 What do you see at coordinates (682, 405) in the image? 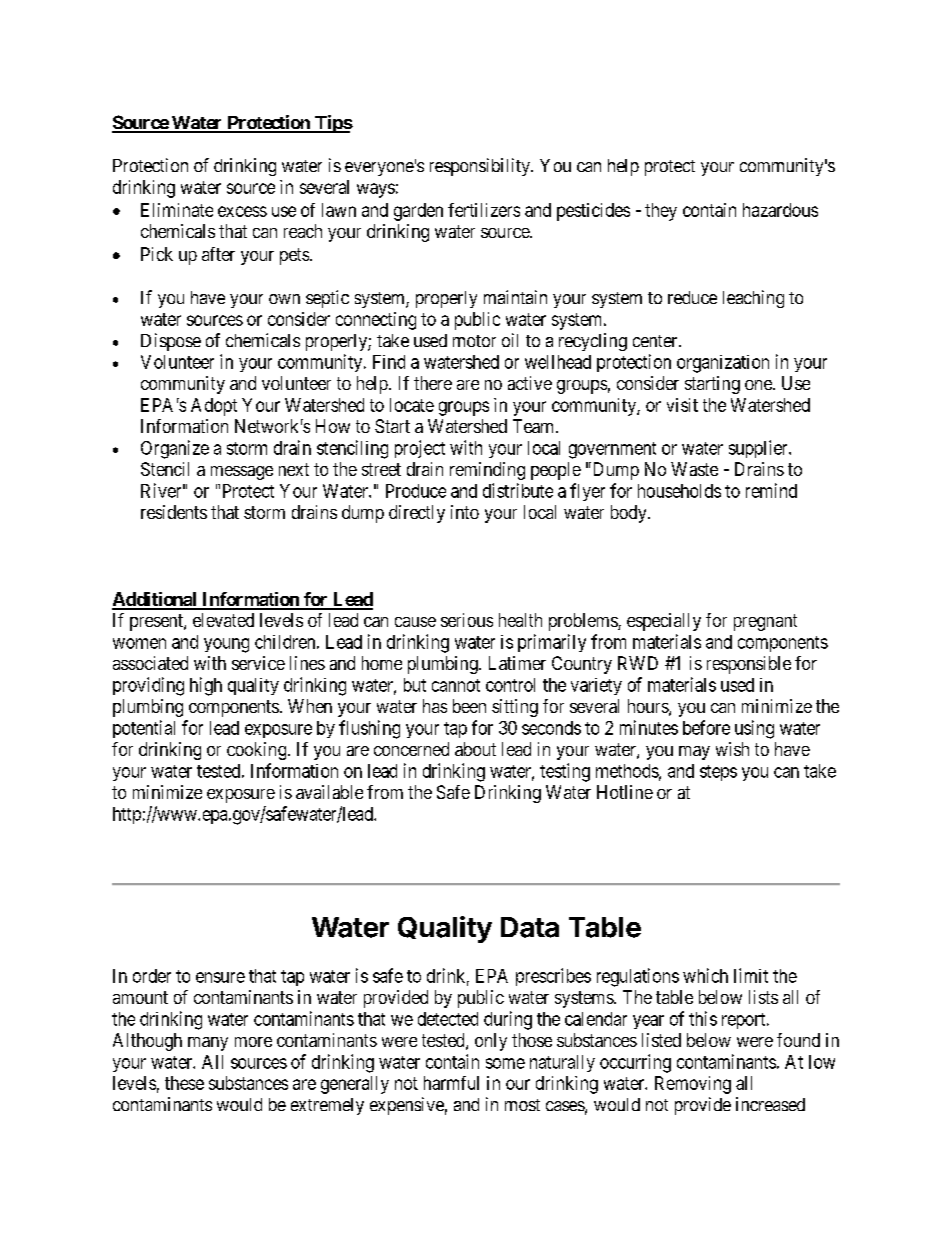
I see `visit` at bounding box center [682, 405].
